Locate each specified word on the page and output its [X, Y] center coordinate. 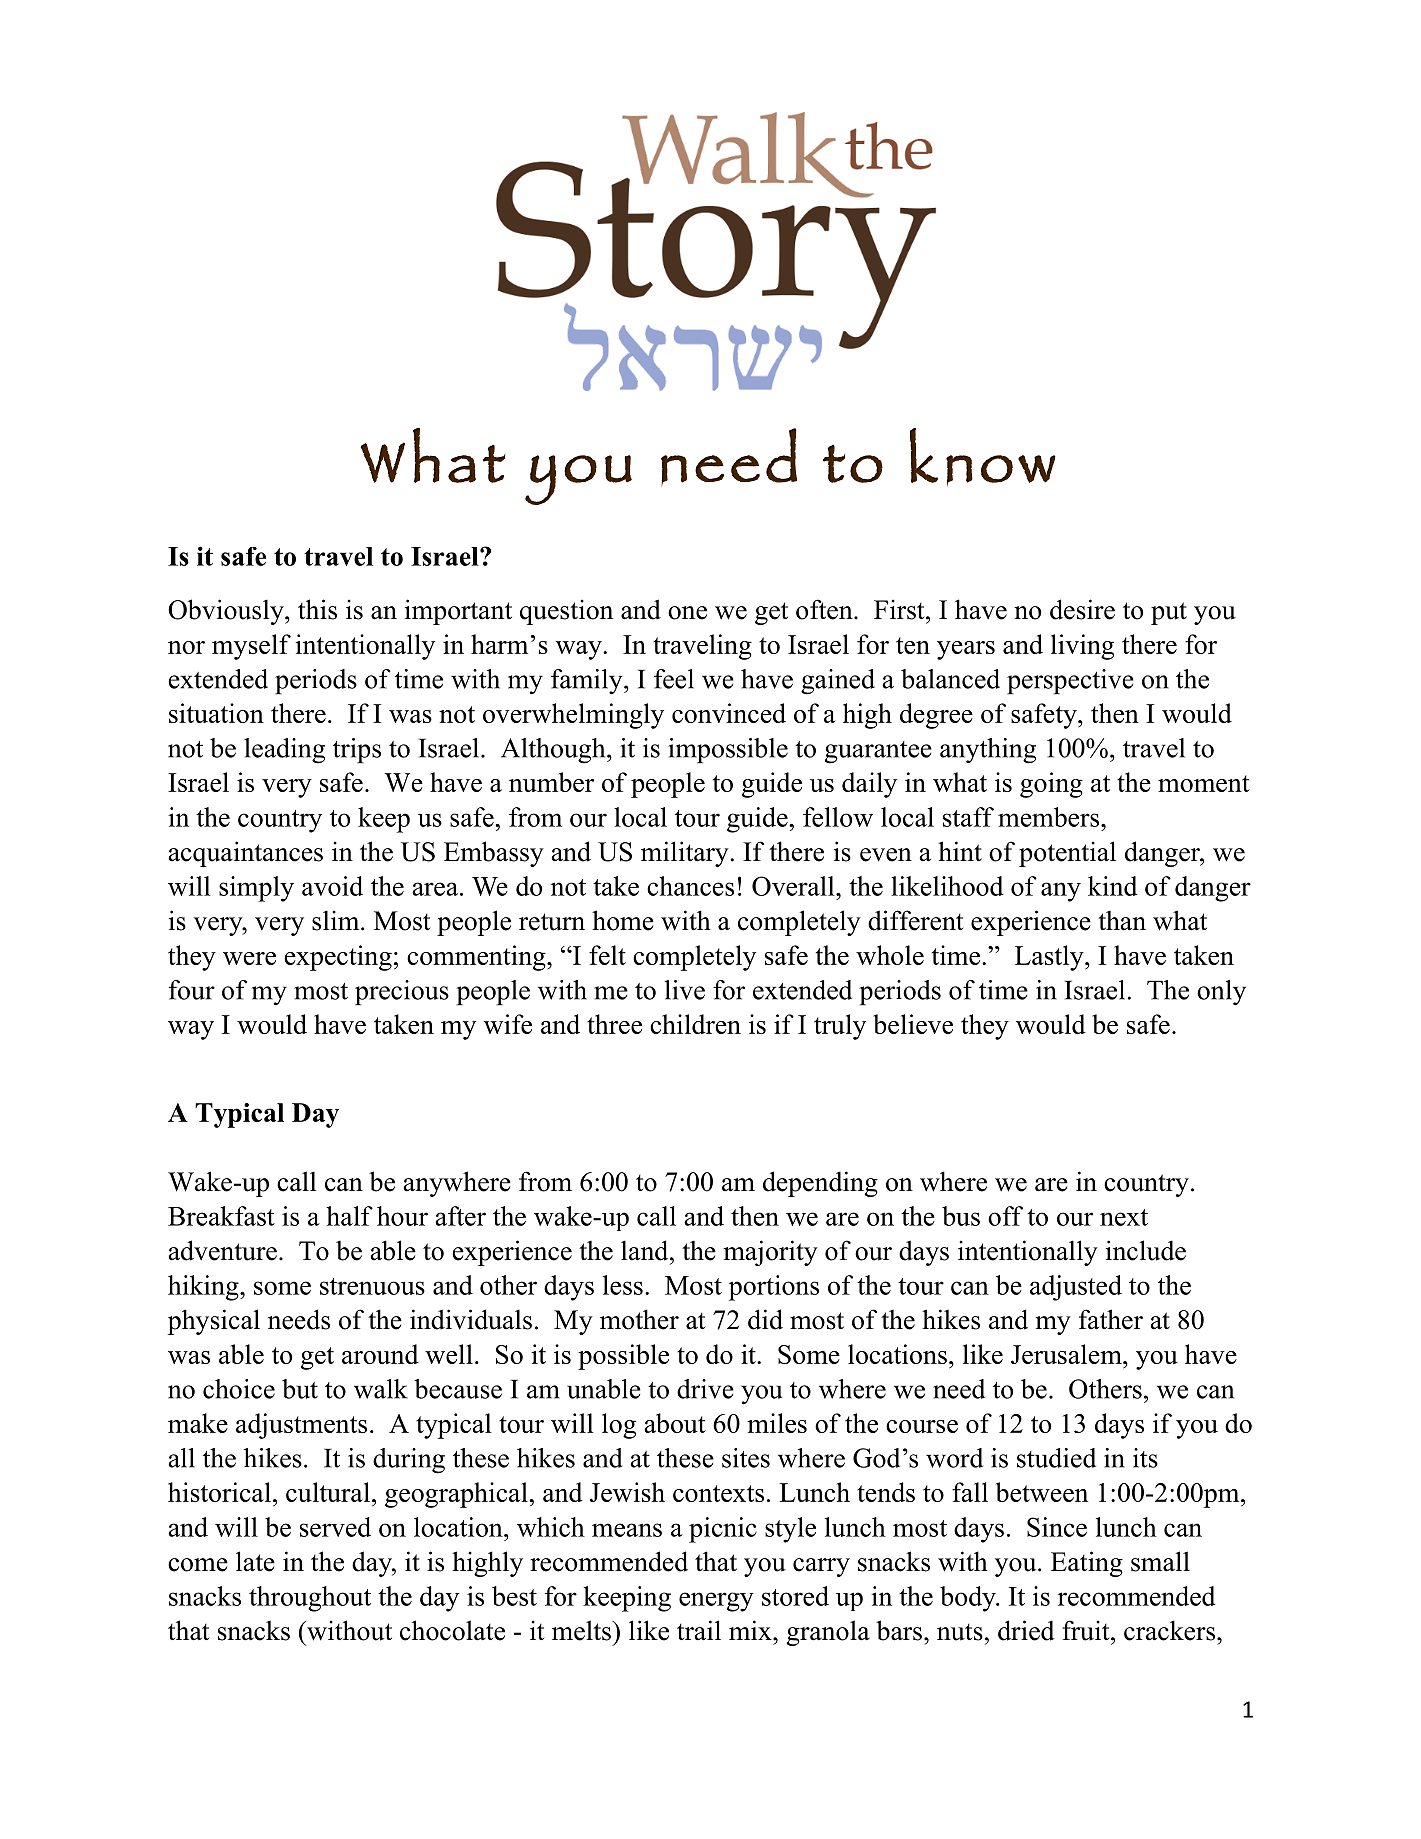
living [1082, 647]
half [349, 1216]
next [1124, 1217]
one [687, 613]
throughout [310, 1599]
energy [716, 1602]
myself [251, 647]
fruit [1087, 1630]
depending [820, 1184]
